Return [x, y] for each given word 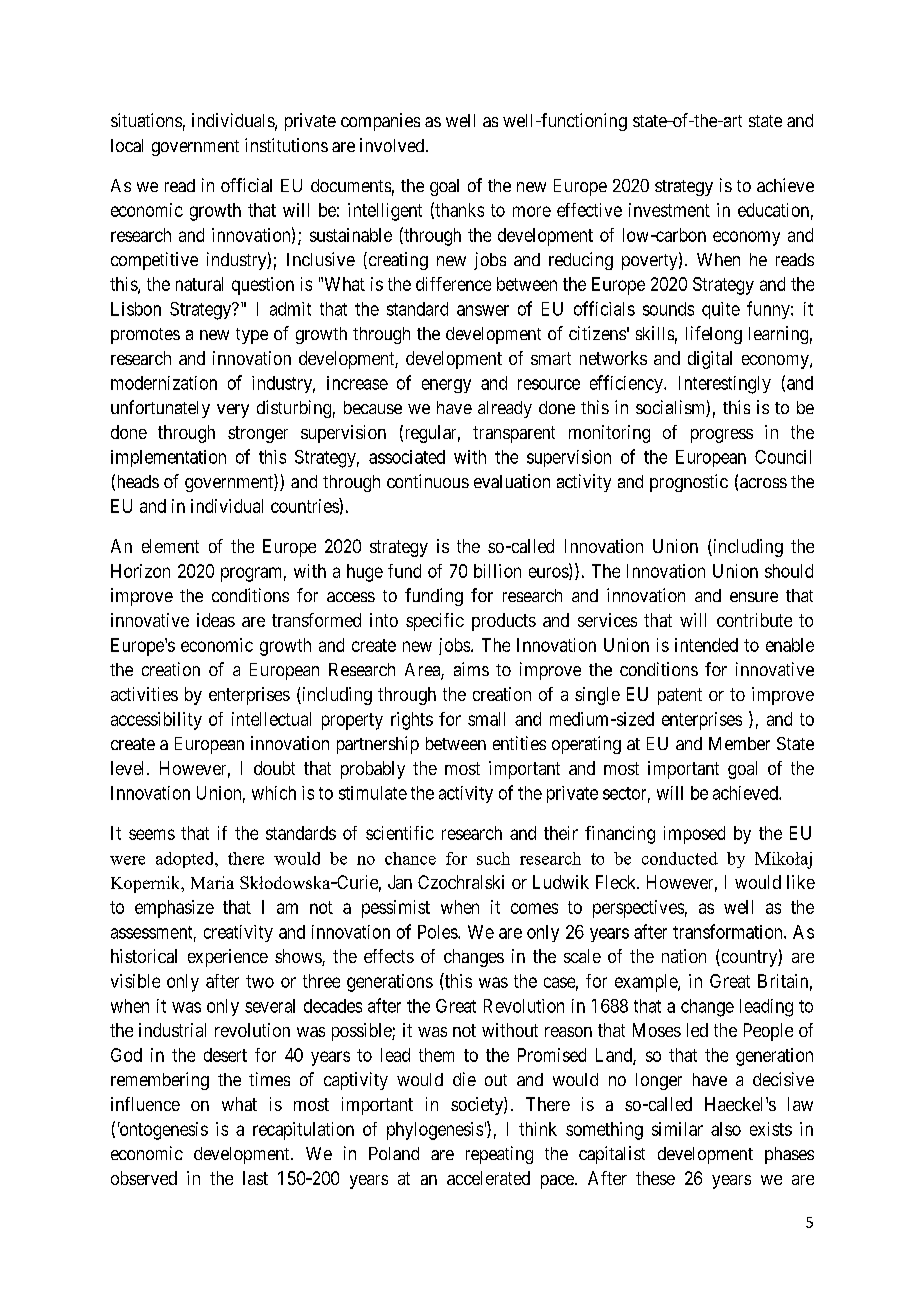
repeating [499, 1155]
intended [706, 645]
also [726, 1129]
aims [471, 669]
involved [393, 145]
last [255, 1178]
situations [146, 120]
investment [669, 210]
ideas [216, 620]
